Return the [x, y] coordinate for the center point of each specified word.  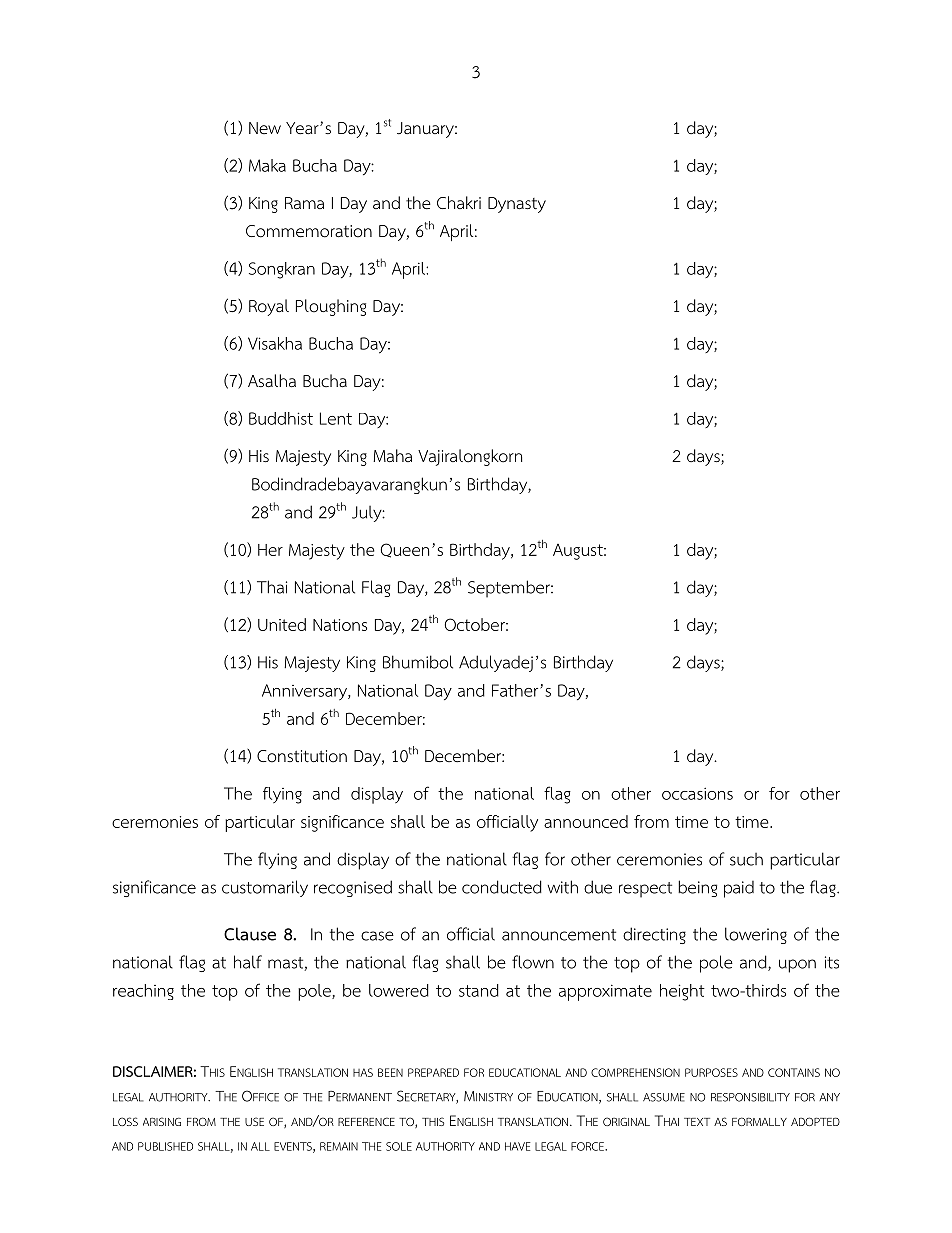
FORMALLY [759, 1121]
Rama [304, 203]
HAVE [518, 1146]
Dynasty [517, 205]
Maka [267, 165]
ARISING [162, 1121]
